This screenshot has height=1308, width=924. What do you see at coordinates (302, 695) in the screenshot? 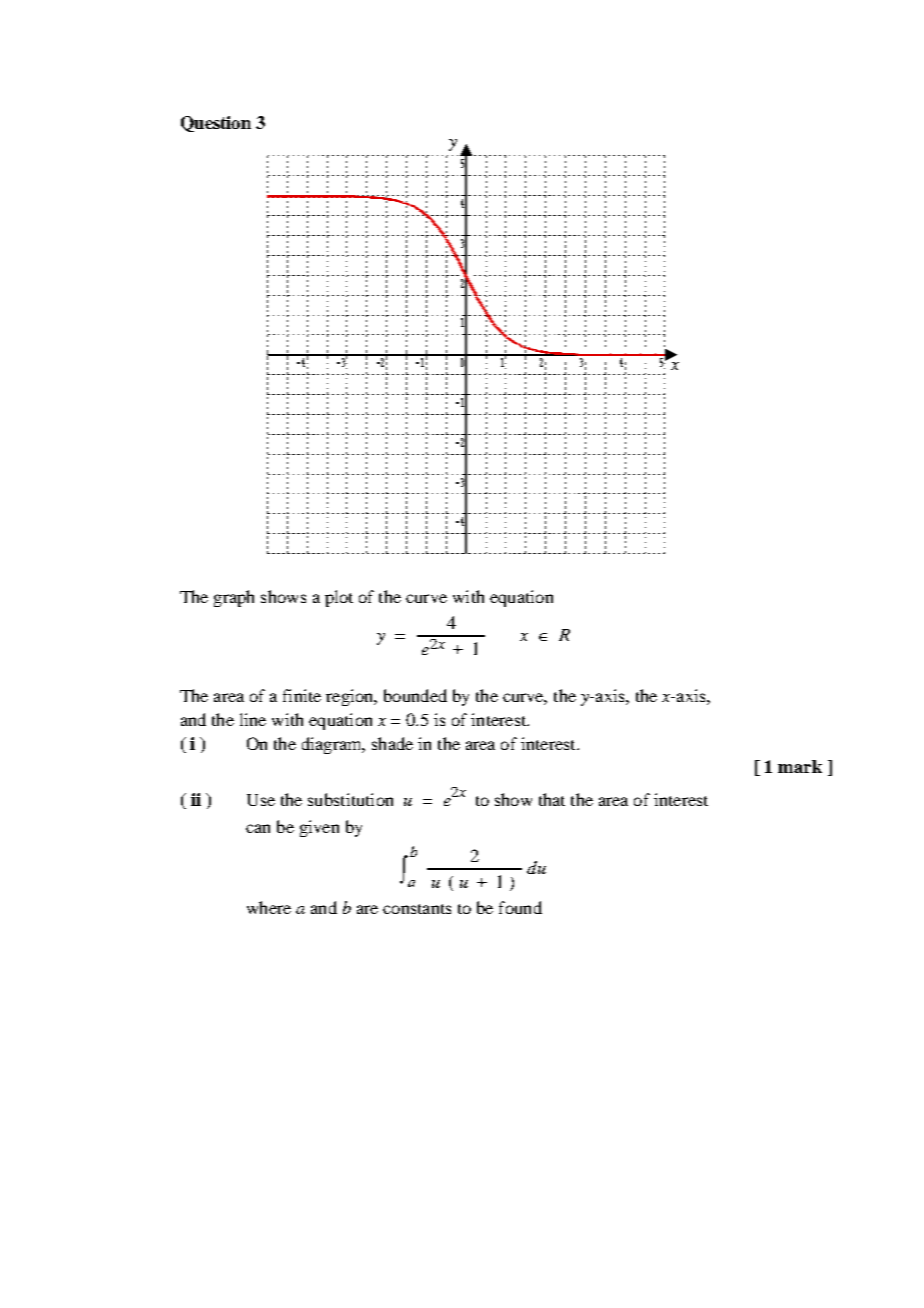
I see `finite` at bounding box center [302, 695].
